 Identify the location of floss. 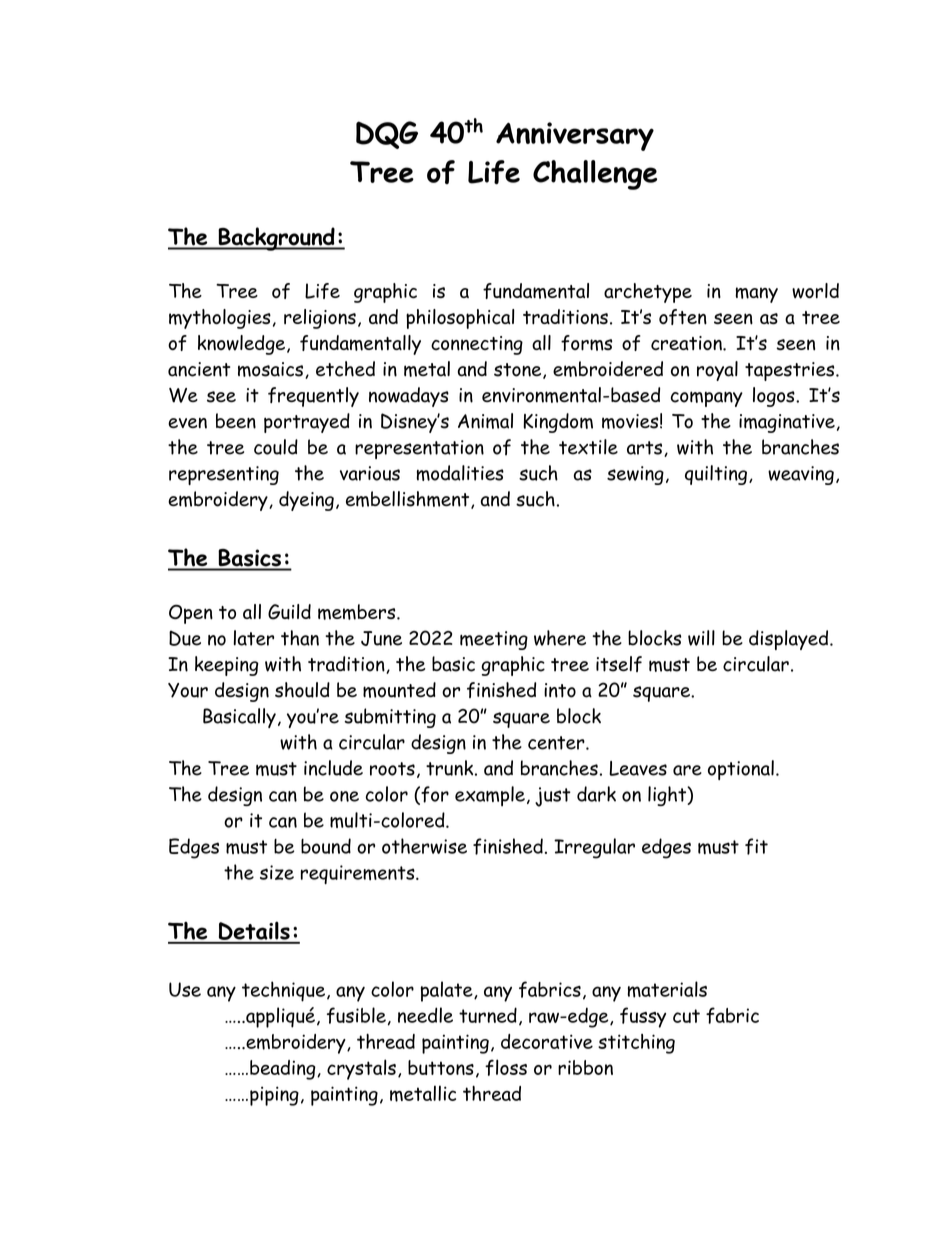
(506, 1067).
